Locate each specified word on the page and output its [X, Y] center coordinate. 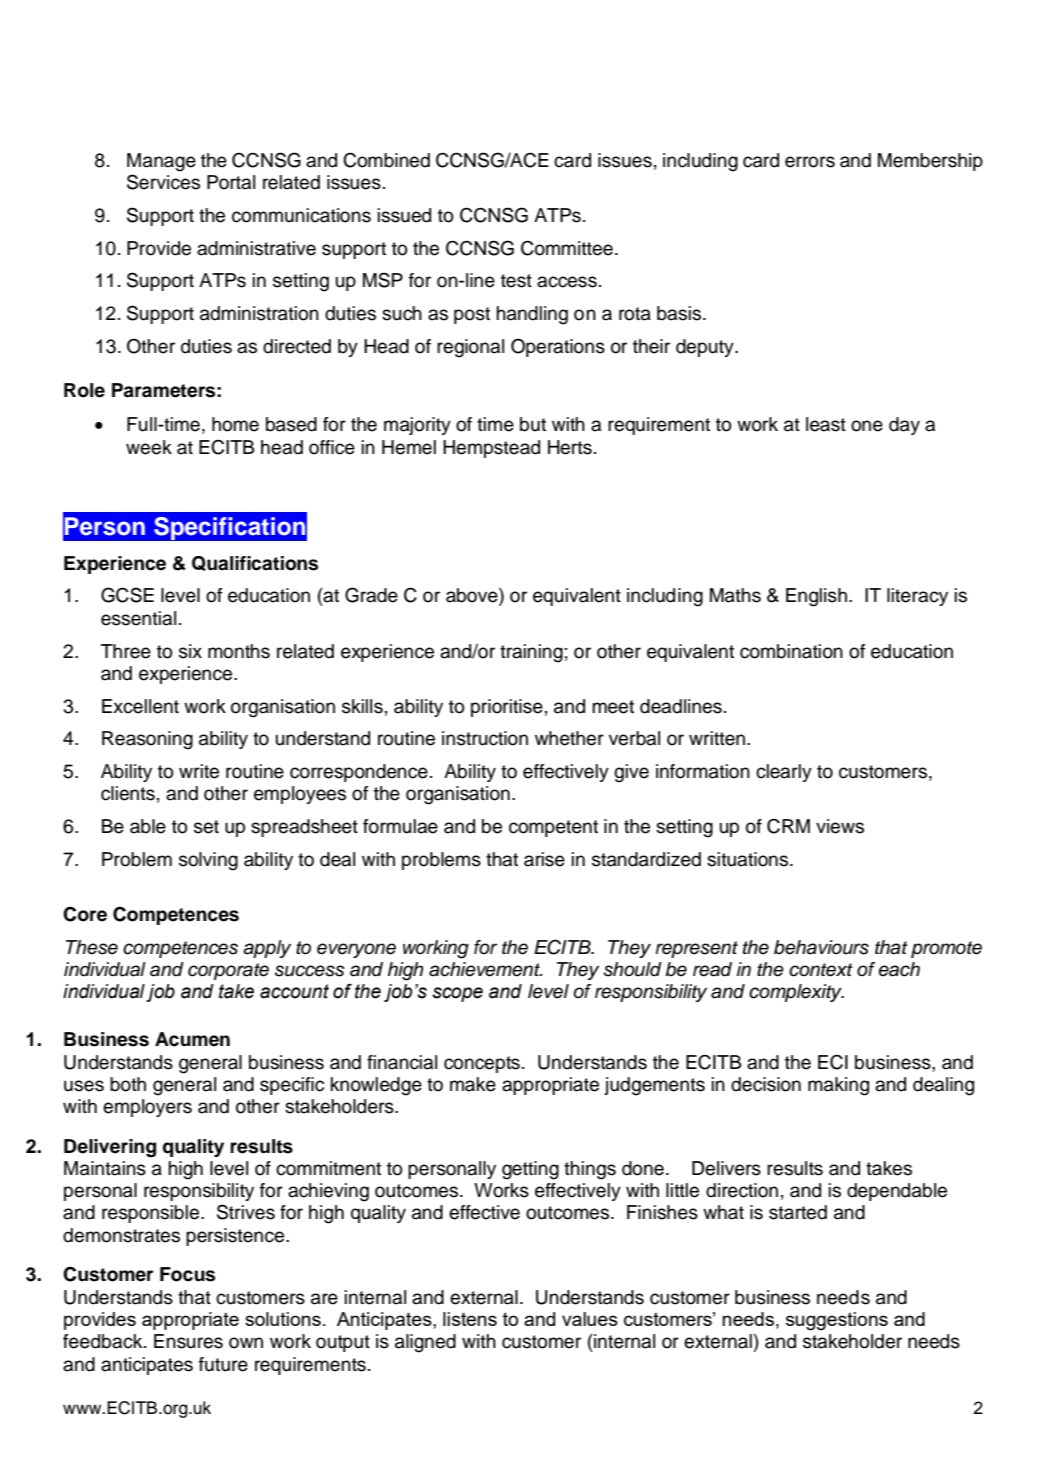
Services [163, 182]
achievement [485, 969]
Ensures [188, 1341]
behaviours [821, 947]
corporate [228, 971]
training [531, 653]
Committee [567, 248]
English [816, 597]
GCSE [127, 595]
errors [810, 162]
